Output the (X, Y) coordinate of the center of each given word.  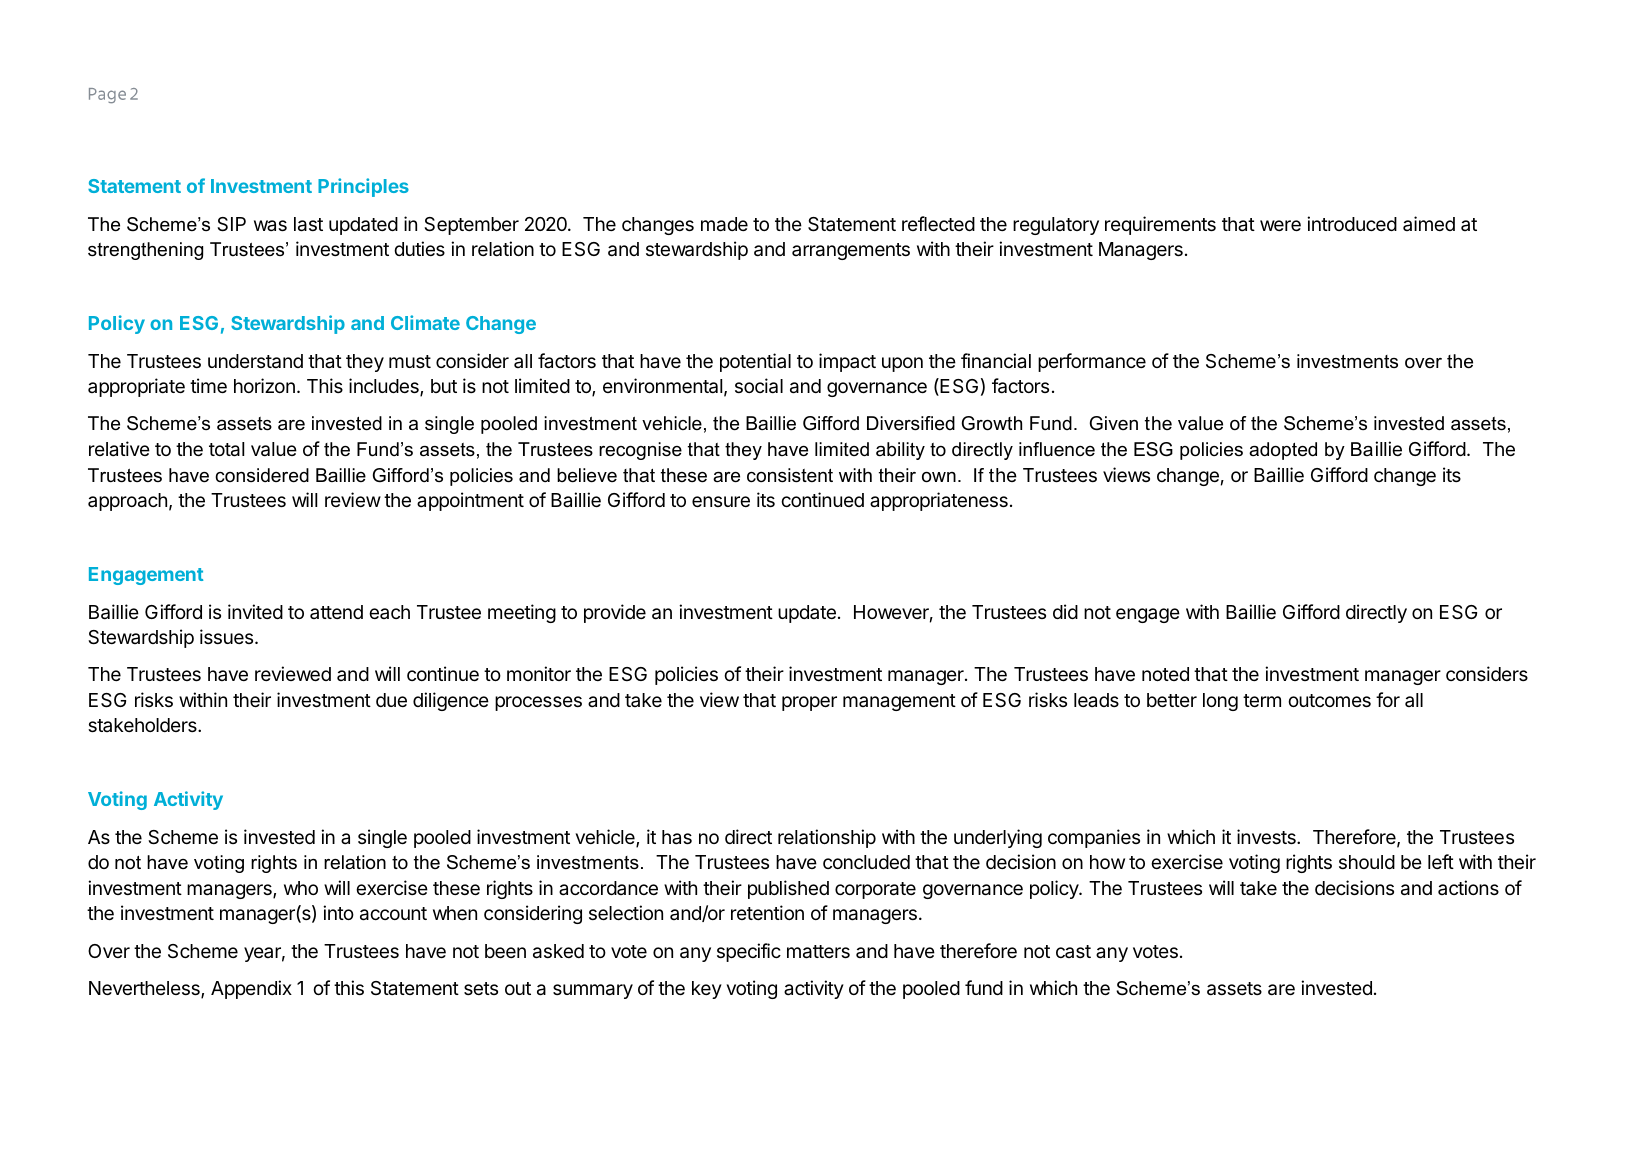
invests (1267, 836)
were (1280, 225)
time (208, 385)
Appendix (251, 989)
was (270, 225)
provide (615, 613)
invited (255, 611)
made (724, 224)
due (391, 700)
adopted (1283, 451)
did (1065, 611)
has (677, 837)
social (759, 386)
